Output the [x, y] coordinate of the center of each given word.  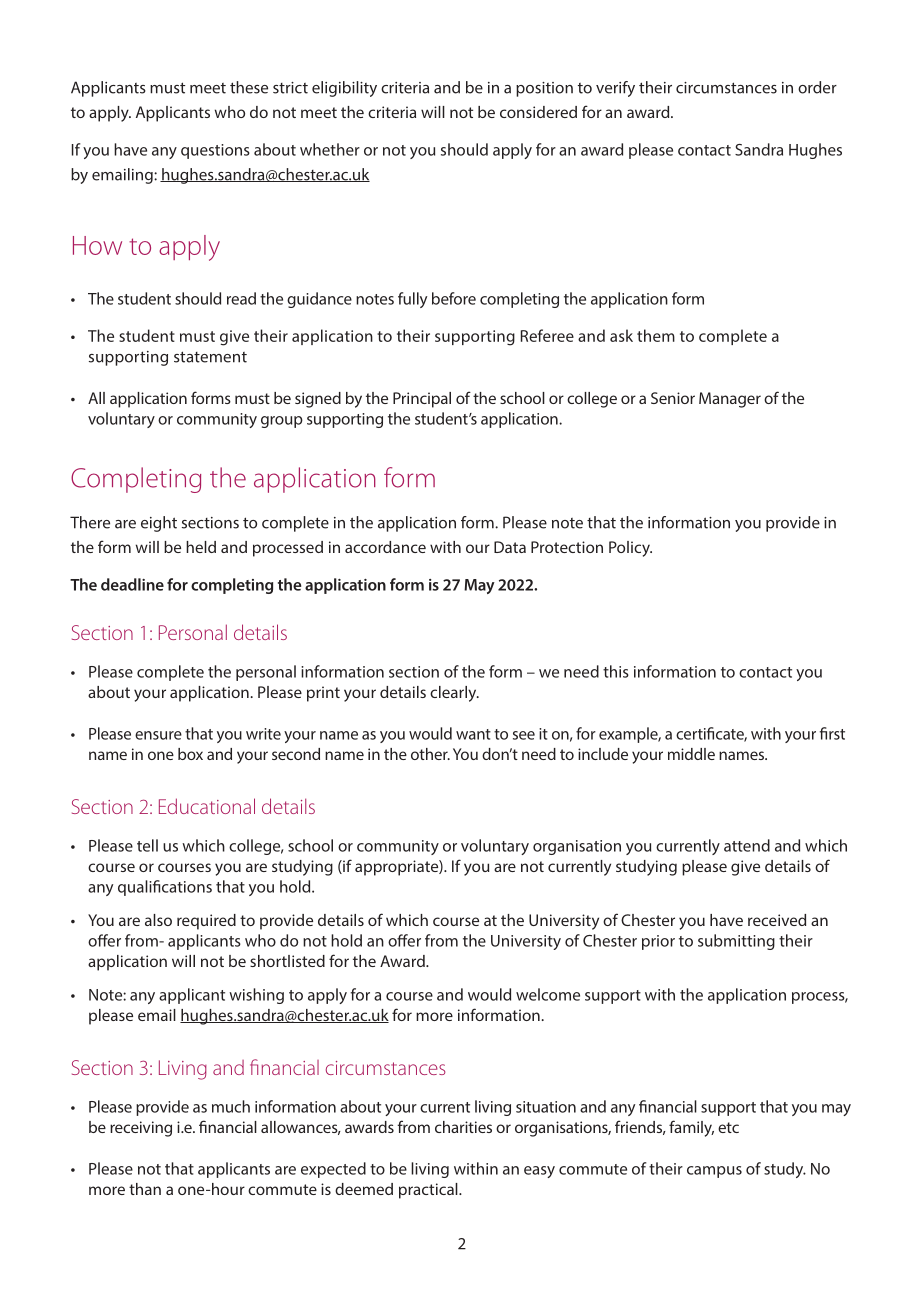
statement [210, 357]
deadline [132, 584]
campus [714, 1172]
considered [538, 112]
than [145, 1189]
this [616, 671]
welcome [548, 994]
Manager [730, 400]
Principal [422, 400]
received [777, 920]
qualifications [165, 888]
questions [215, 151]
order [817, 87]
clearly [454, 694]
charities [463, 1127]
